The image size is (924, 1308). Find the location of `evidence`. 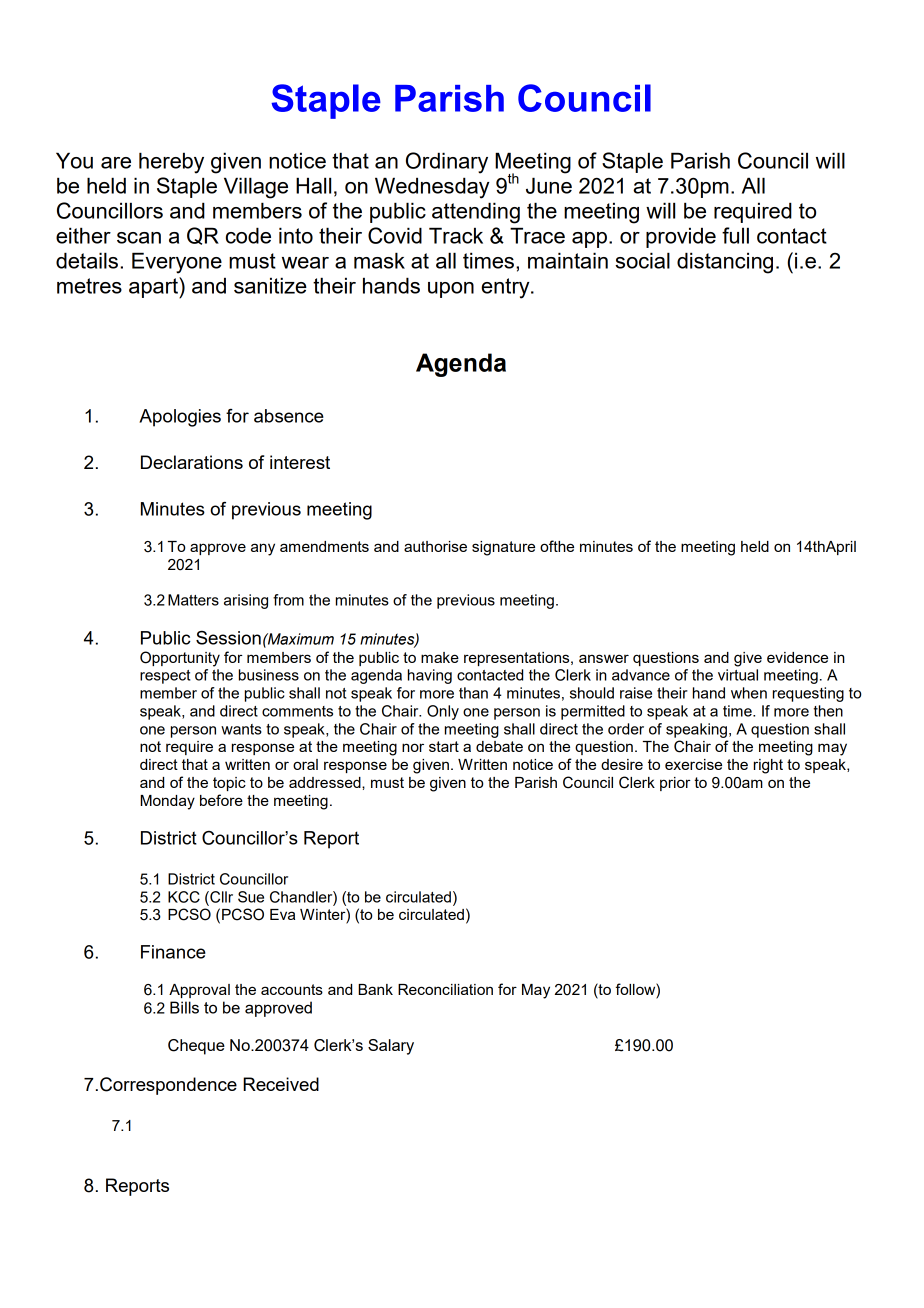

evidence is located at coordinates (797, 657).
